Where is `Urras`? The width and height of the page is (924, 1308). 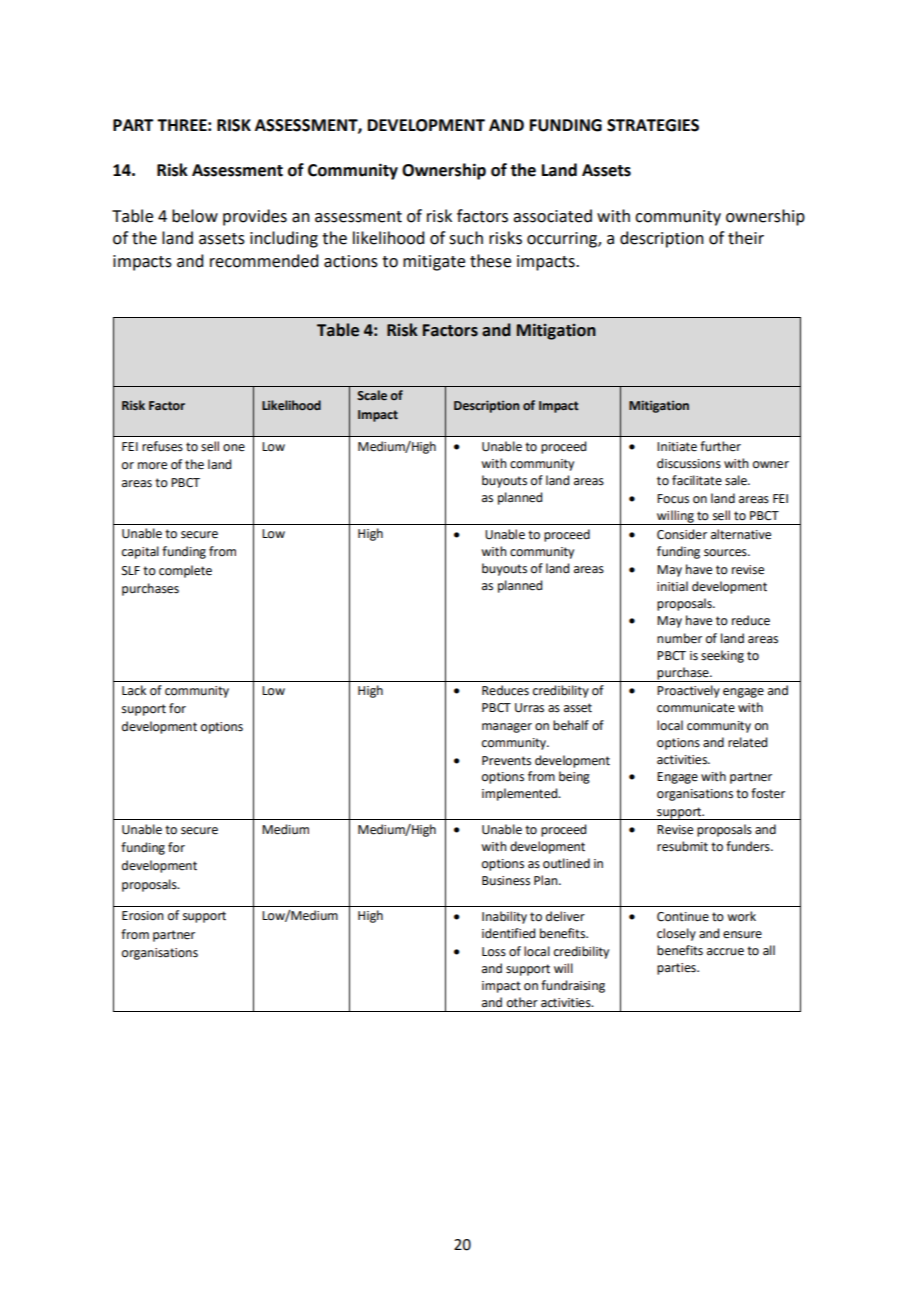
Urras is located at coordinates (529, 708).
